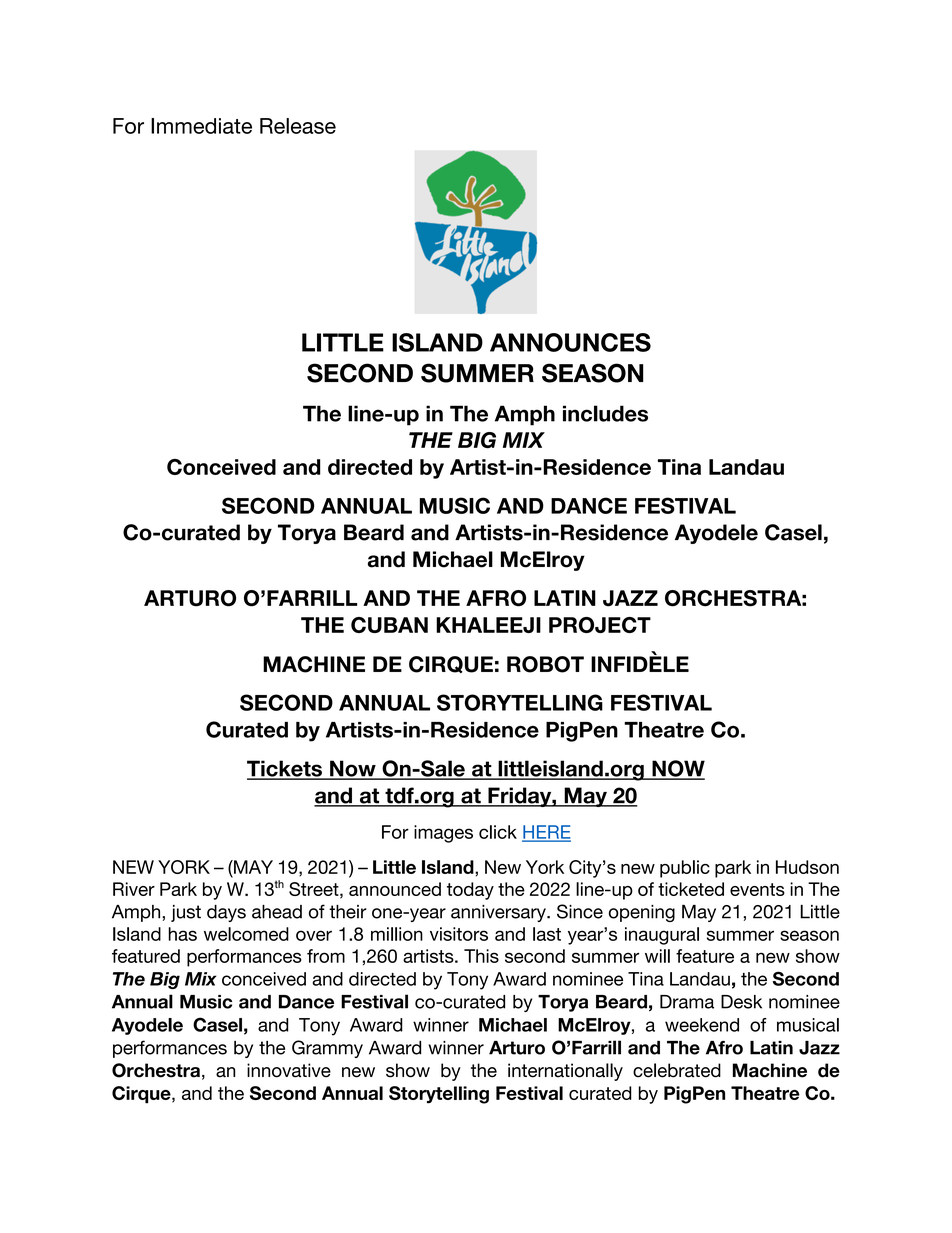 This screenshot has height=1233, width=952. What do you see at coordinates (289, 1070) in the screenshot?
I see `innovative` at bounding box center [289, 1070].
